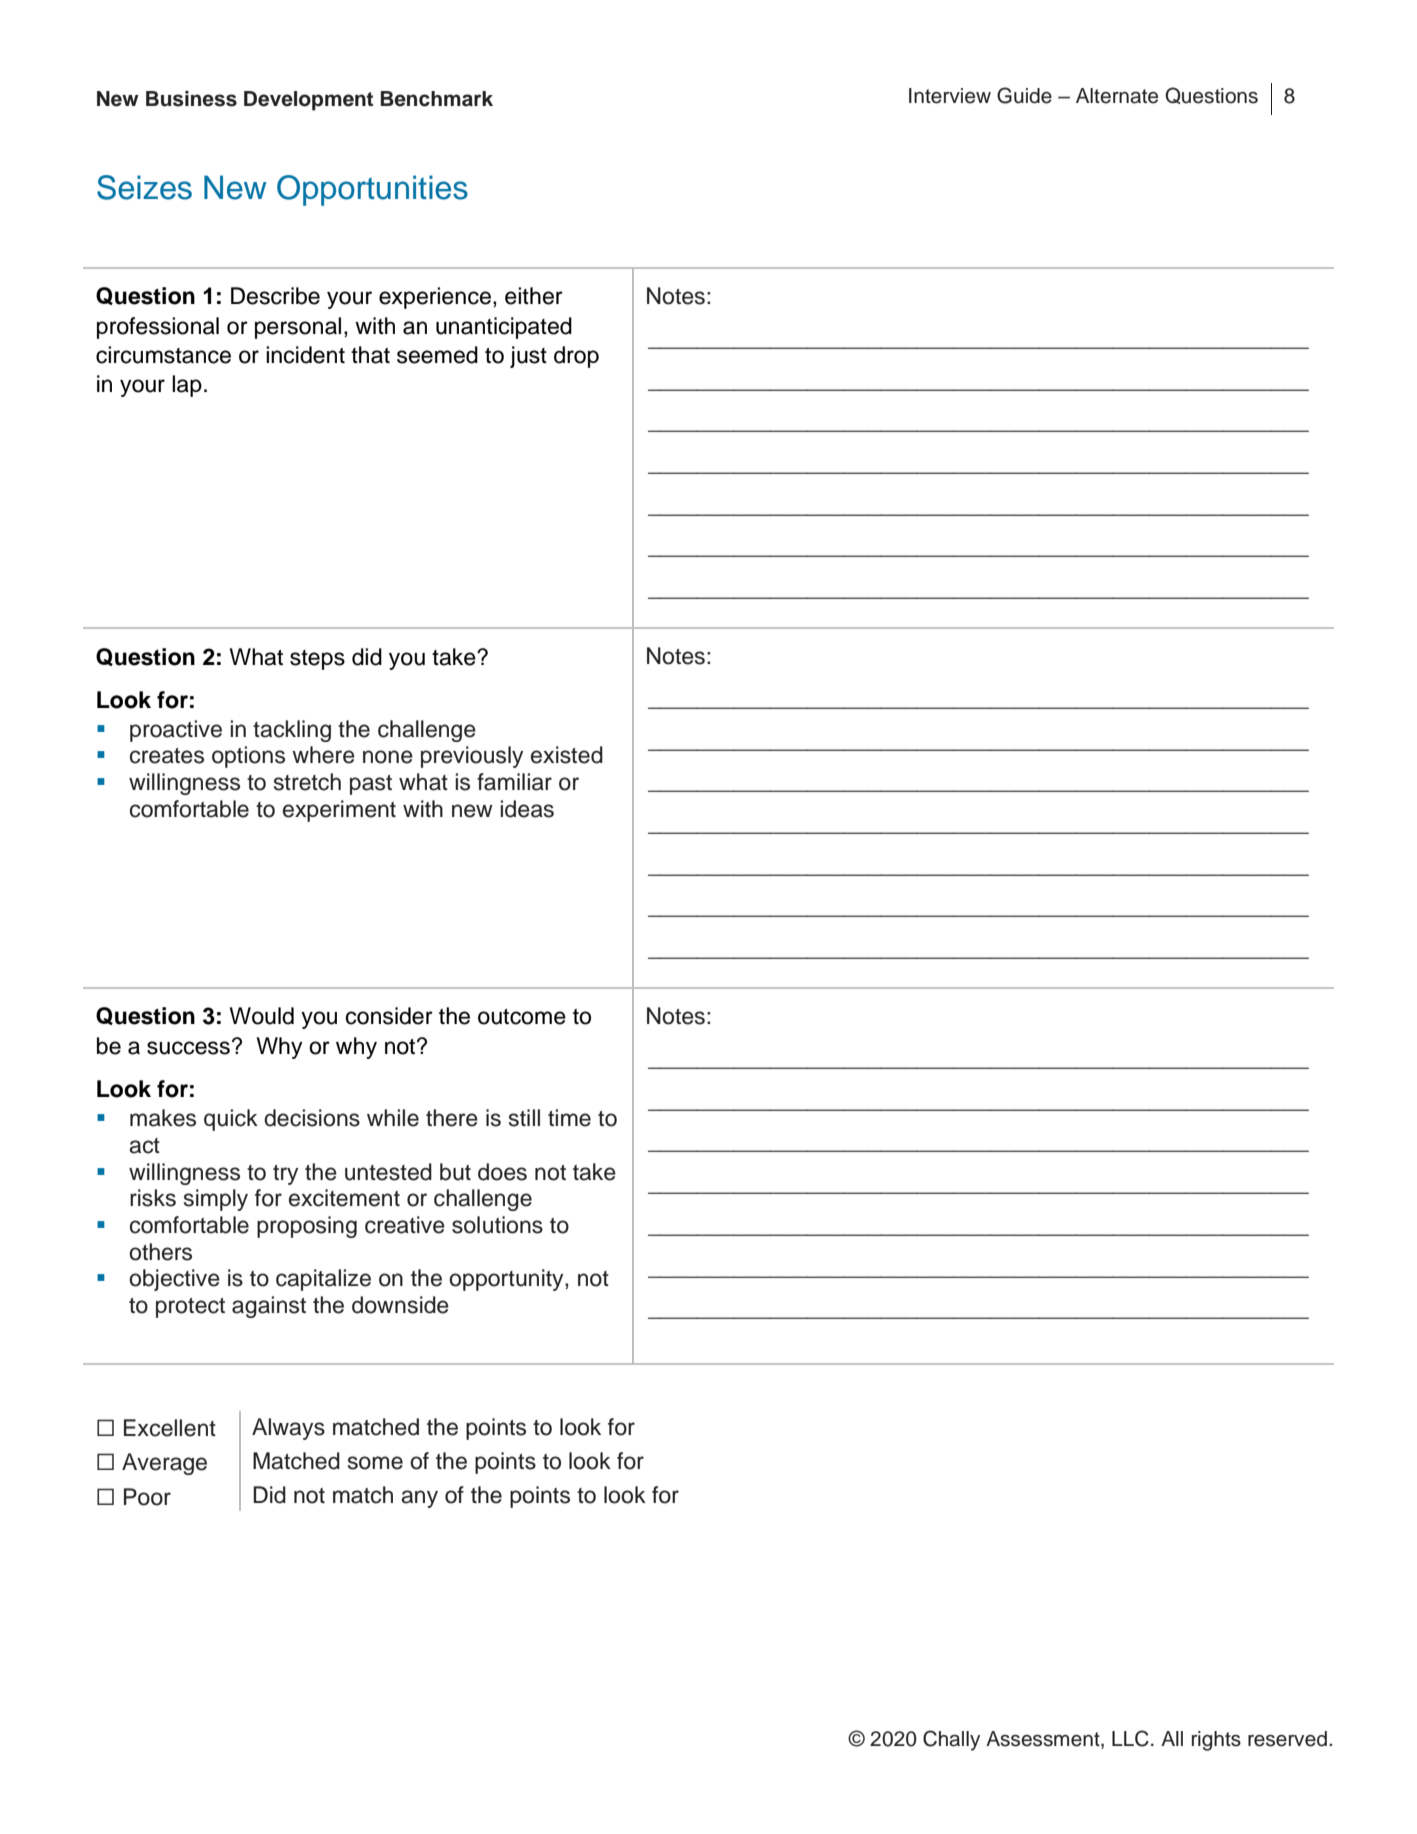 The height and width of the page is (1834, 1417). Describe the element at coordinates (308, 101) in the page. I see `Development` at that location.
